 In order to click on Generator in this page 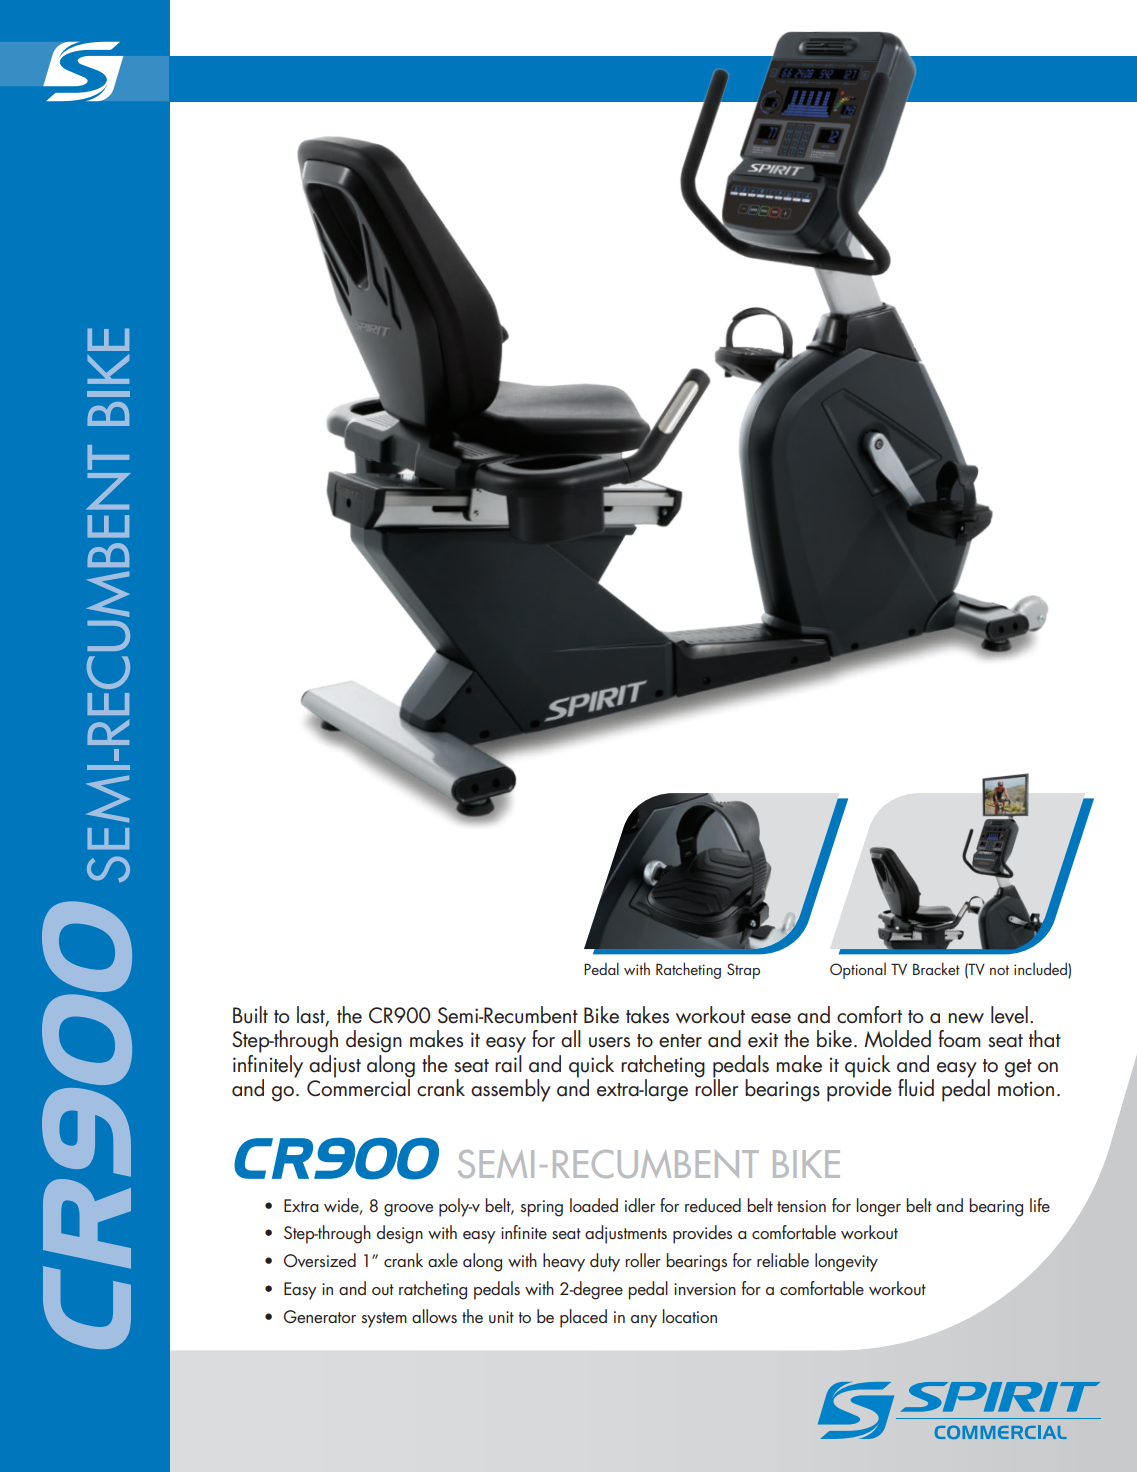, I will do `click(320, 1316)`.
